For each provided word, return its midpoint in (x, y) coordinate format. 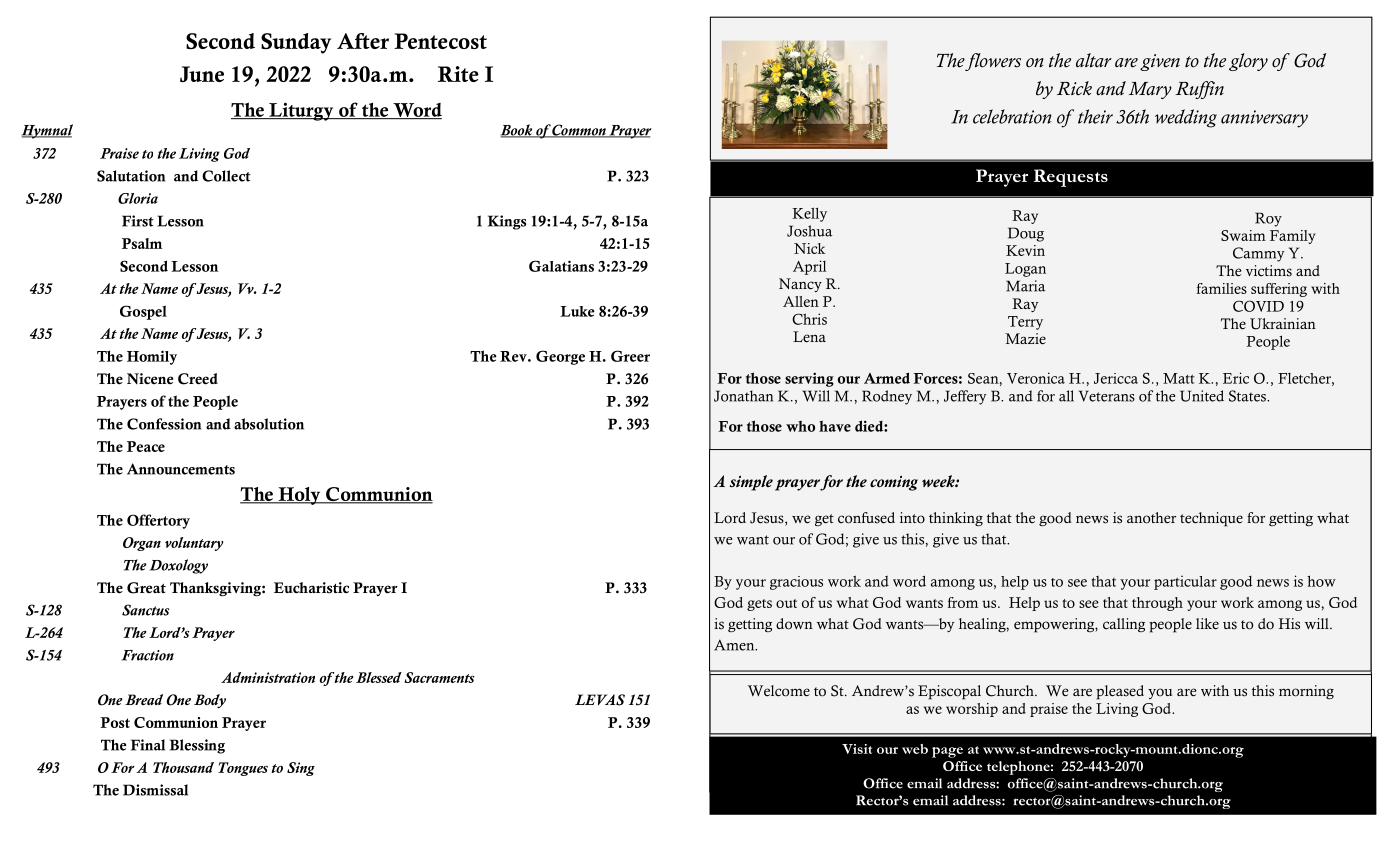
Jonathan (743, 396)
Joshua (809, 231)
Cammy (1259, 254)
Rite (458, 74)
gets (759, 605)
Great (146, 588)
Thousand (183, 767)
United (1202, 396)
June (202, 74)
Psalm (142, 243)
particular (1185, 583)
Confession (164, 424)
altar (1094, 60)
